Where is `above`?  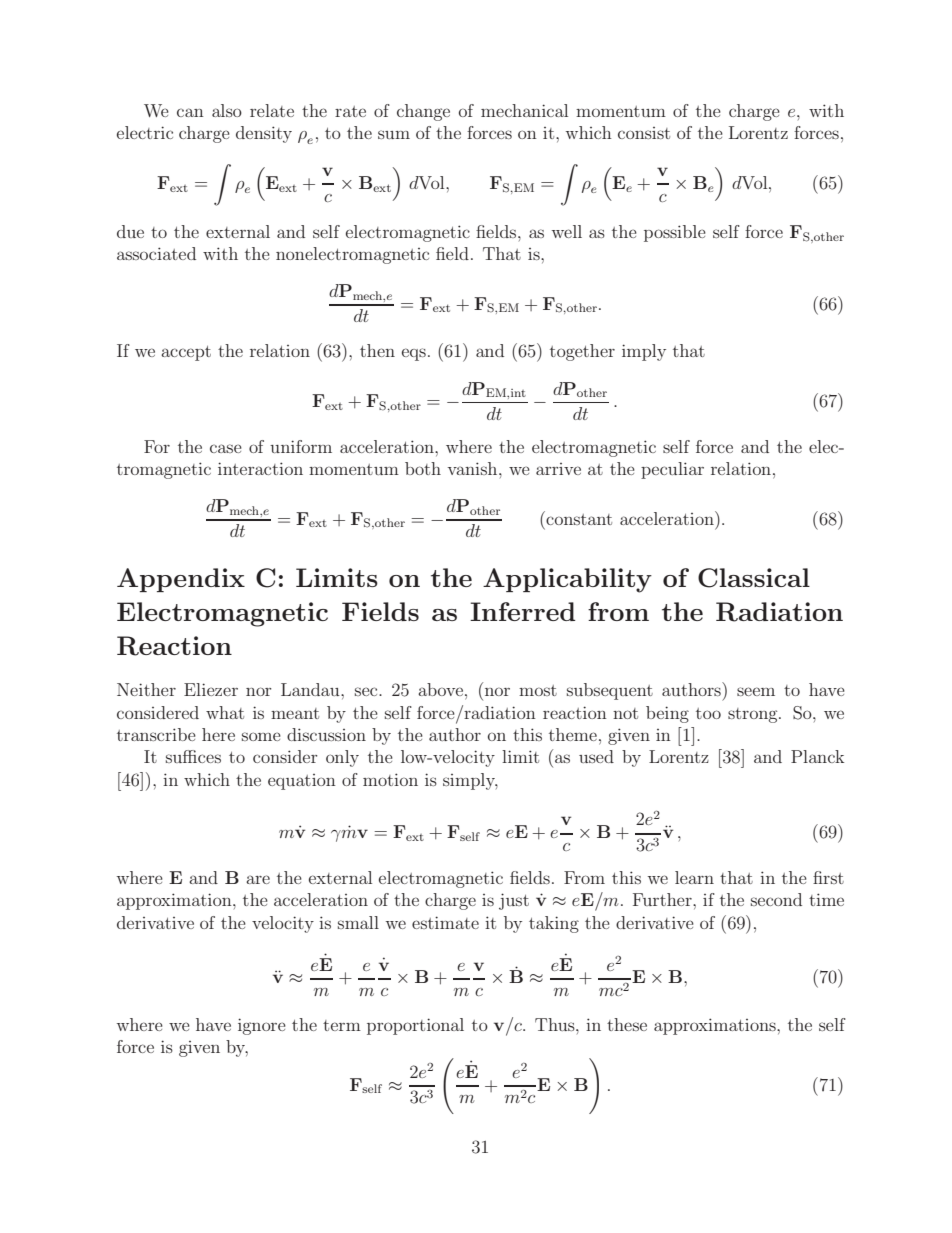 above is located at coordinates (440, 689).
